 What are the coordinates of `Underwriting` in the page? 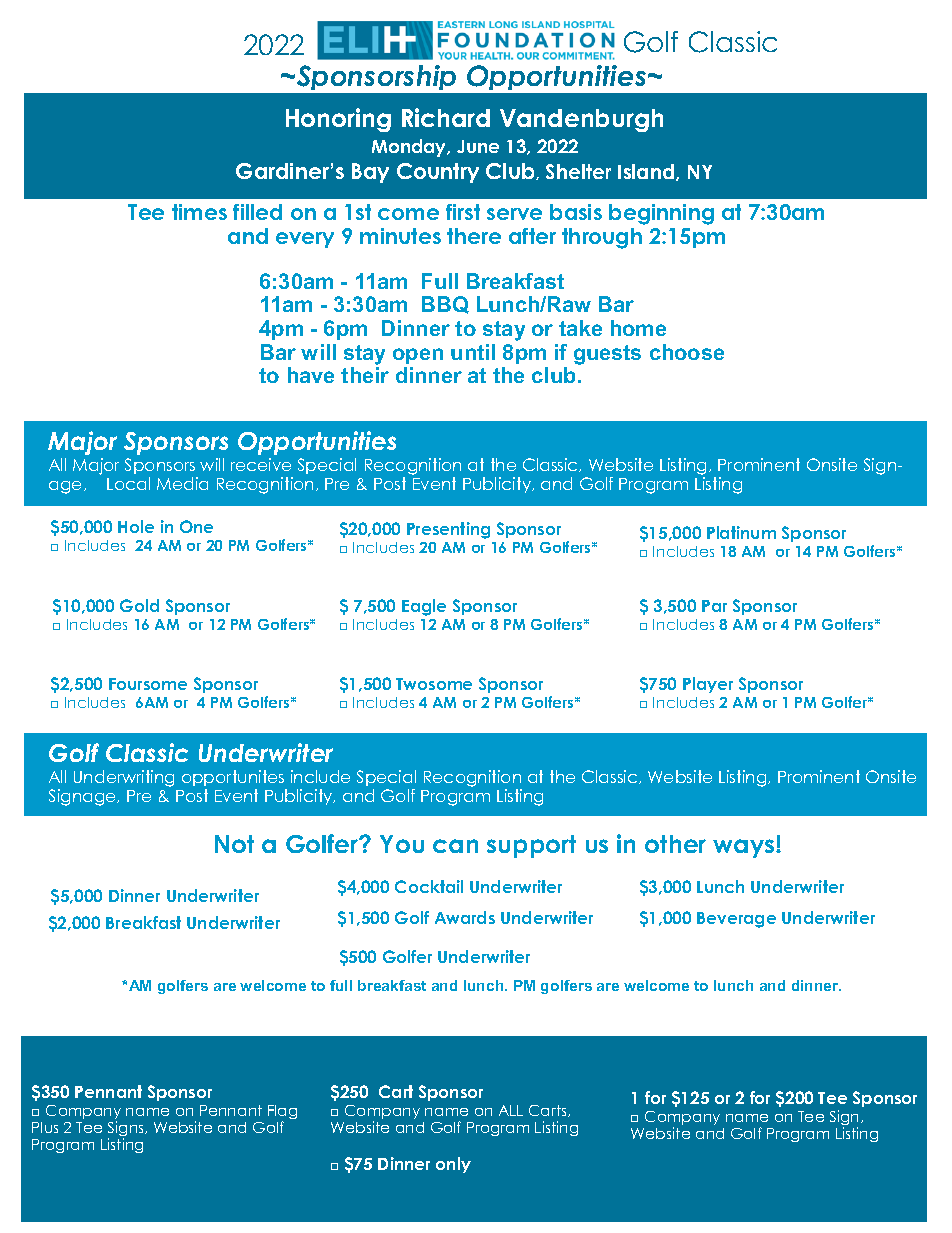 It's located at (124, 778).
